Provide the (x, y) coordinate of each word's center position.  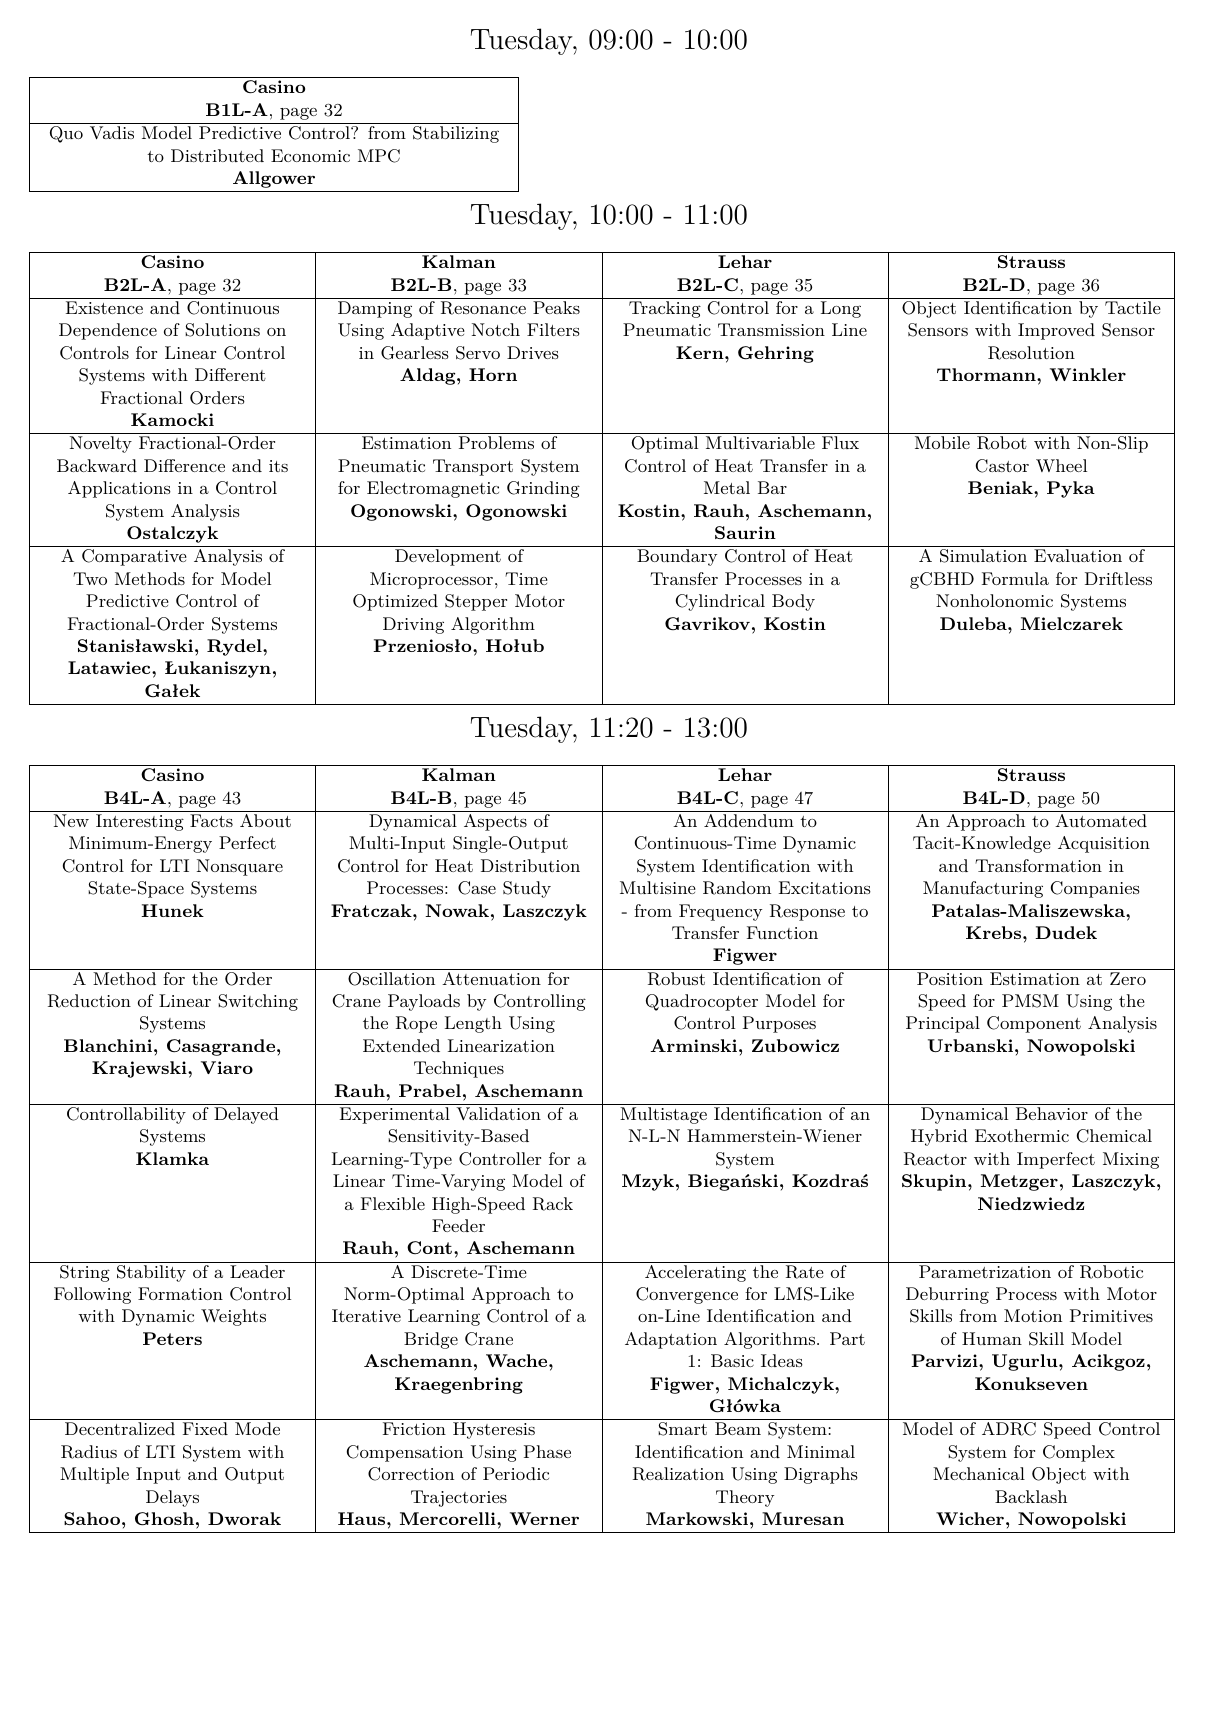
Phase (547, 1451)
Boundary (677, 557)
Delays (172, 1498)
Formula (1015, 578)
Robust (676, 979)
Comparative (134, 557)
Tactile (1133, 307)
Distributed (217, 155)
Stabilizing (456, 134)
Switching (258, 1002)
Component (1034, 1024)
